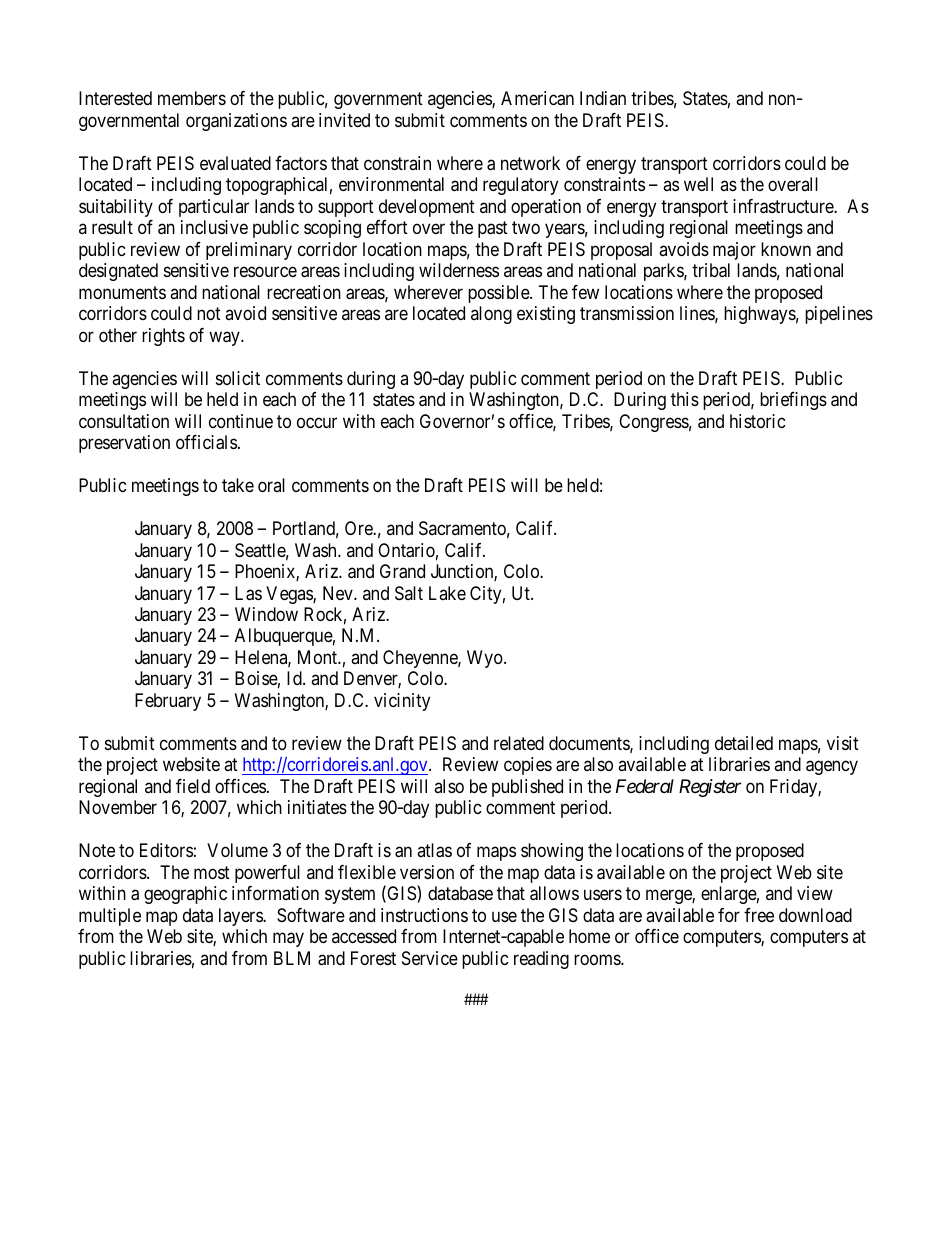 Image resolution: width=952 pixels, height=1233 pixels. Describe the element at coordinates (698, 184) in the screenshot. I see `well` at that location.
